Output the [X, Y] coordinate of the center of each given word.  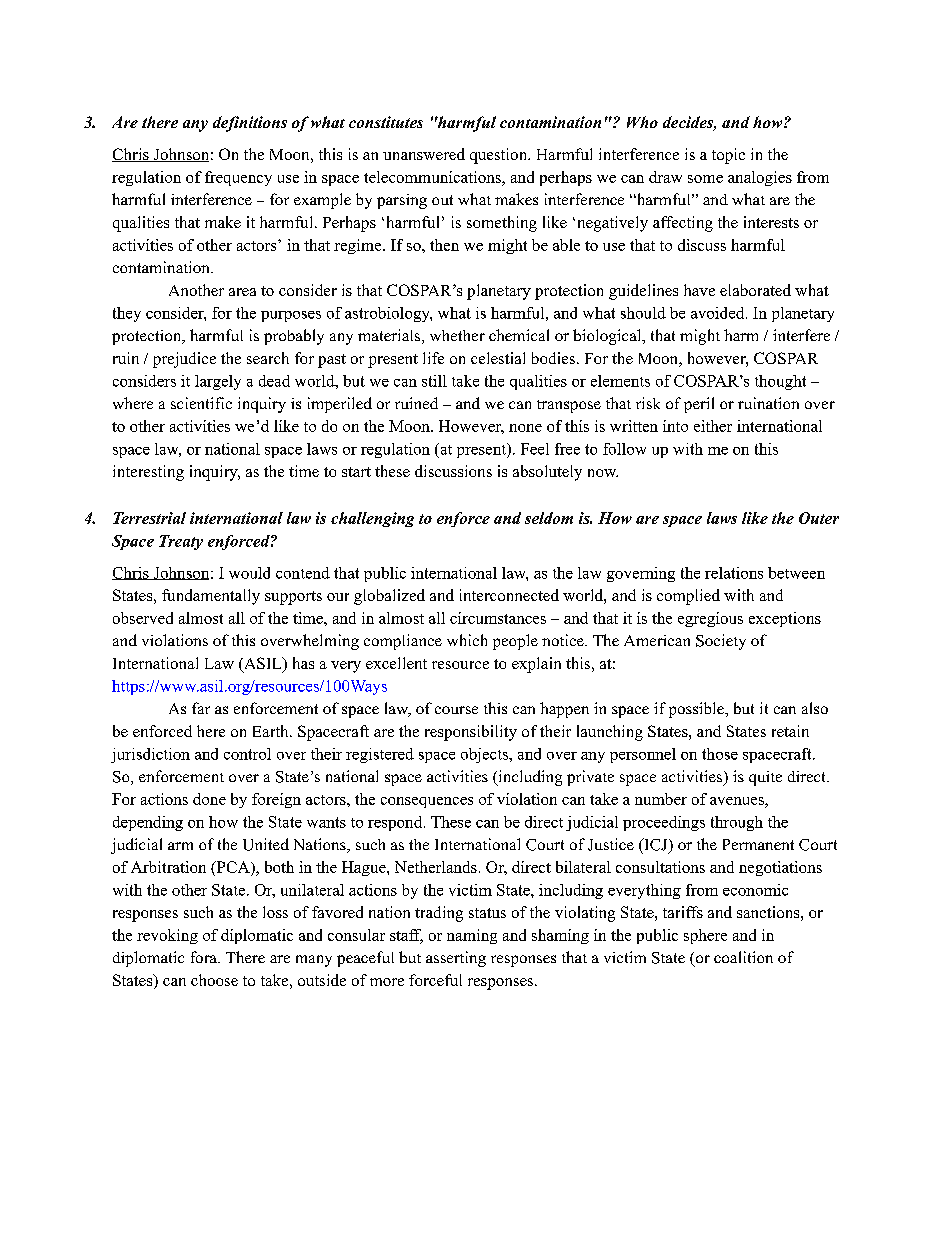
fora [205, 957]
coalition [743, 957]
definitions [250, 124]
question [500, 156]
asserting [456, 959]
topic [728, 156]
